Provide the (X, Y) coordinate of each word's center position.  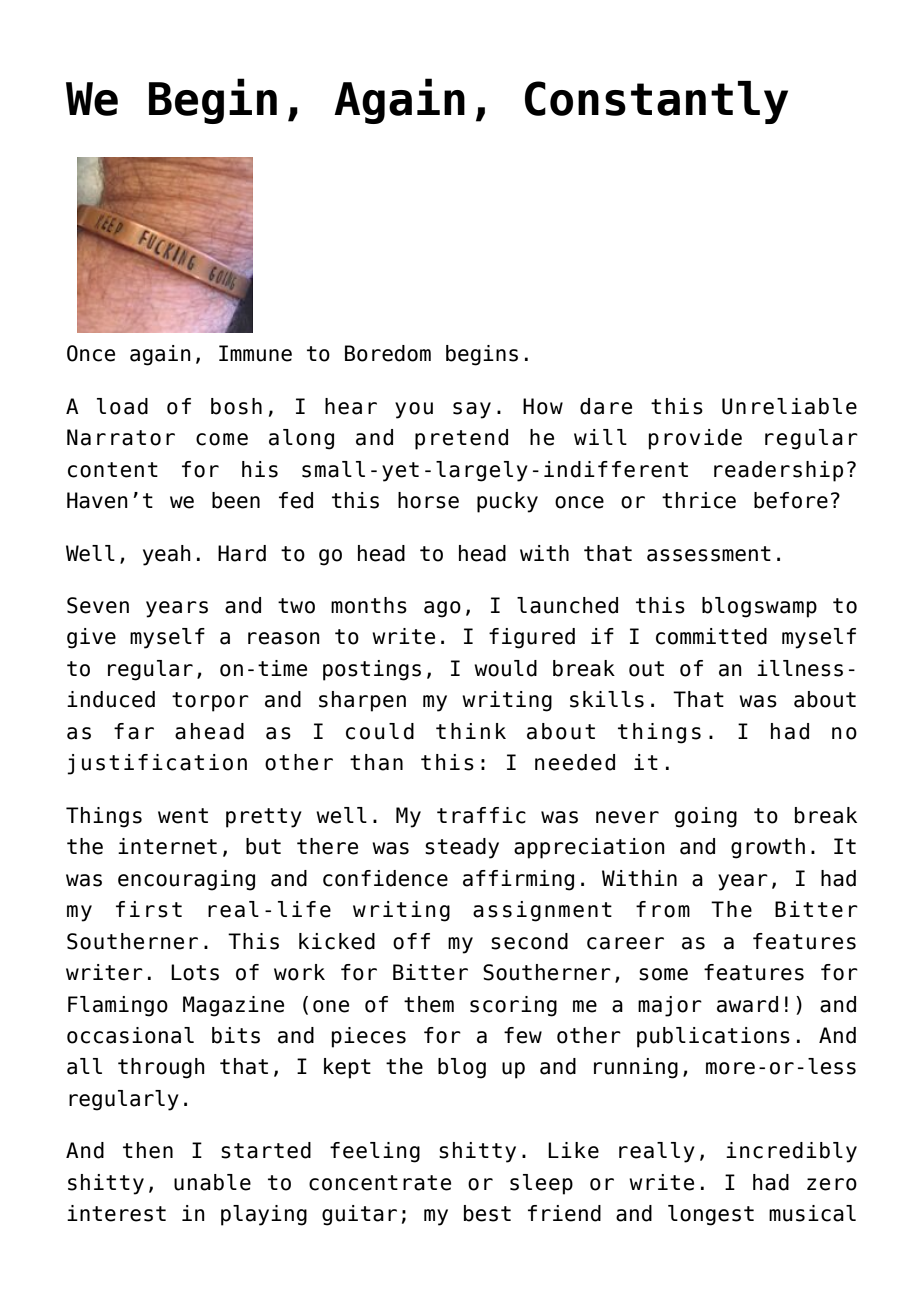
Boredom (388, 353)
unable (212, 1182)
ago (442, 609)
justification (157, 764)
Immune (255, 353)
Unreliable (789, 406)
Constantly (656, 102)
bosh (236, 406)
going (706, 817)
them (429, 1004)
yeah (167, 555)
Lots (195, 972)
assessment (709, 554)
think (471, 731)
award (747, 1004)
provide (695, 439)
